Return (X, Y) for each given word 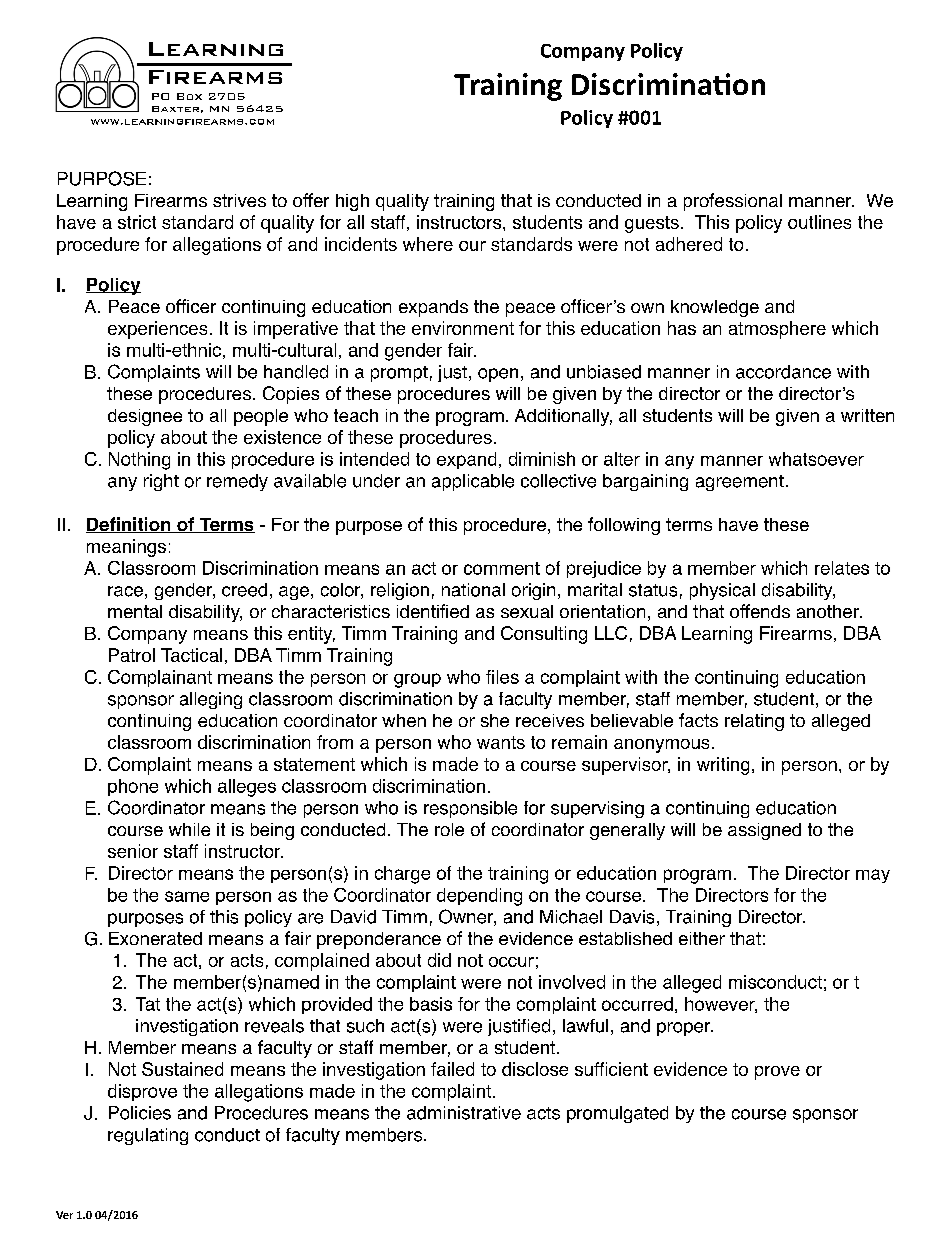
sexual (527, 611)
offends (760, 611)
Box (189, 96)
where (428, 244)
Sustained (182, 1069)
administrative (464, 1113)
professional (733, 202)
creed (244, 590)
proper (684, 1029)
